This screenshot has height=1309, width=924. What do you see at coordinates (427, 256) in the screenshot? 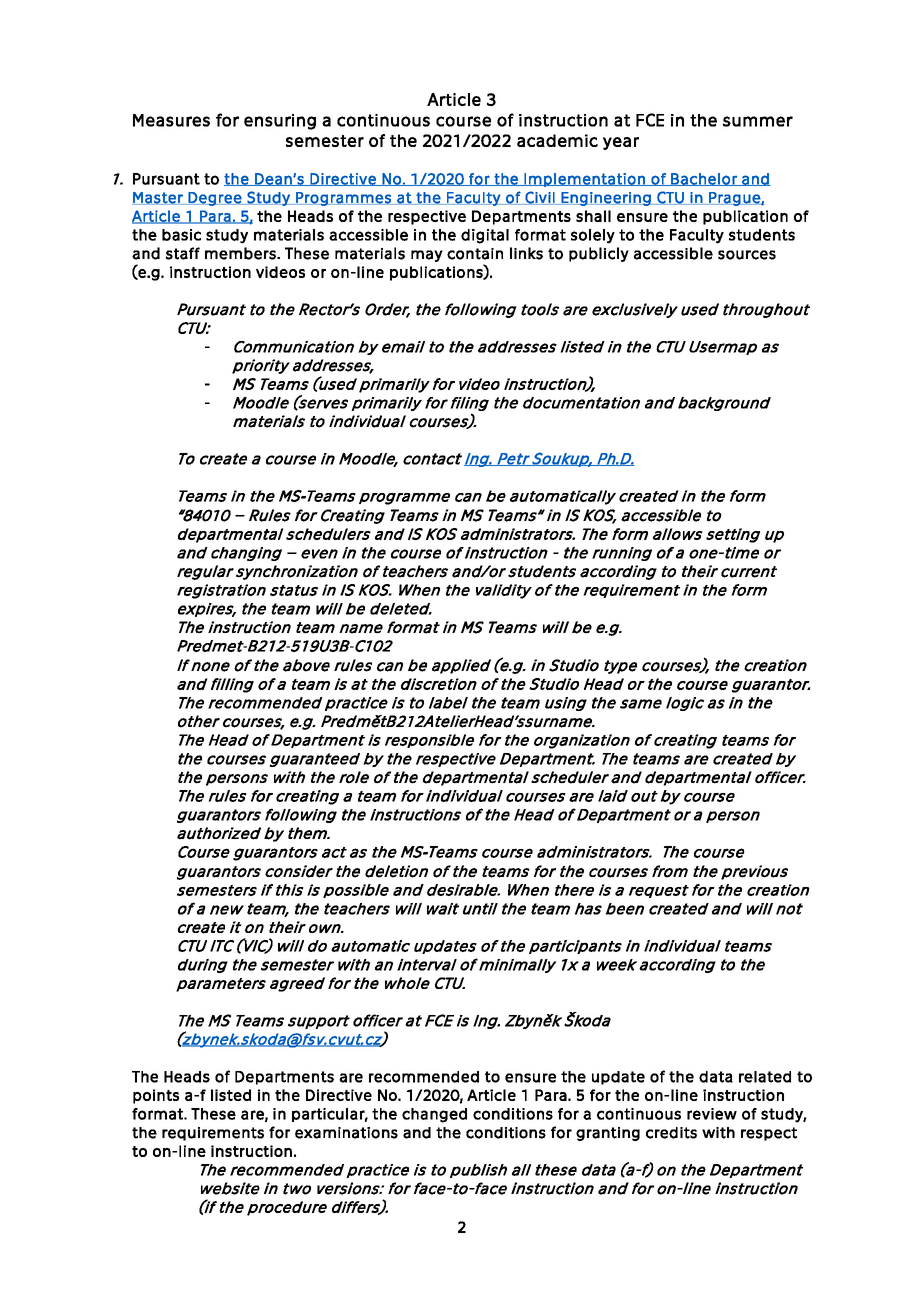
I see `may` at bounding box center [427, 256].
